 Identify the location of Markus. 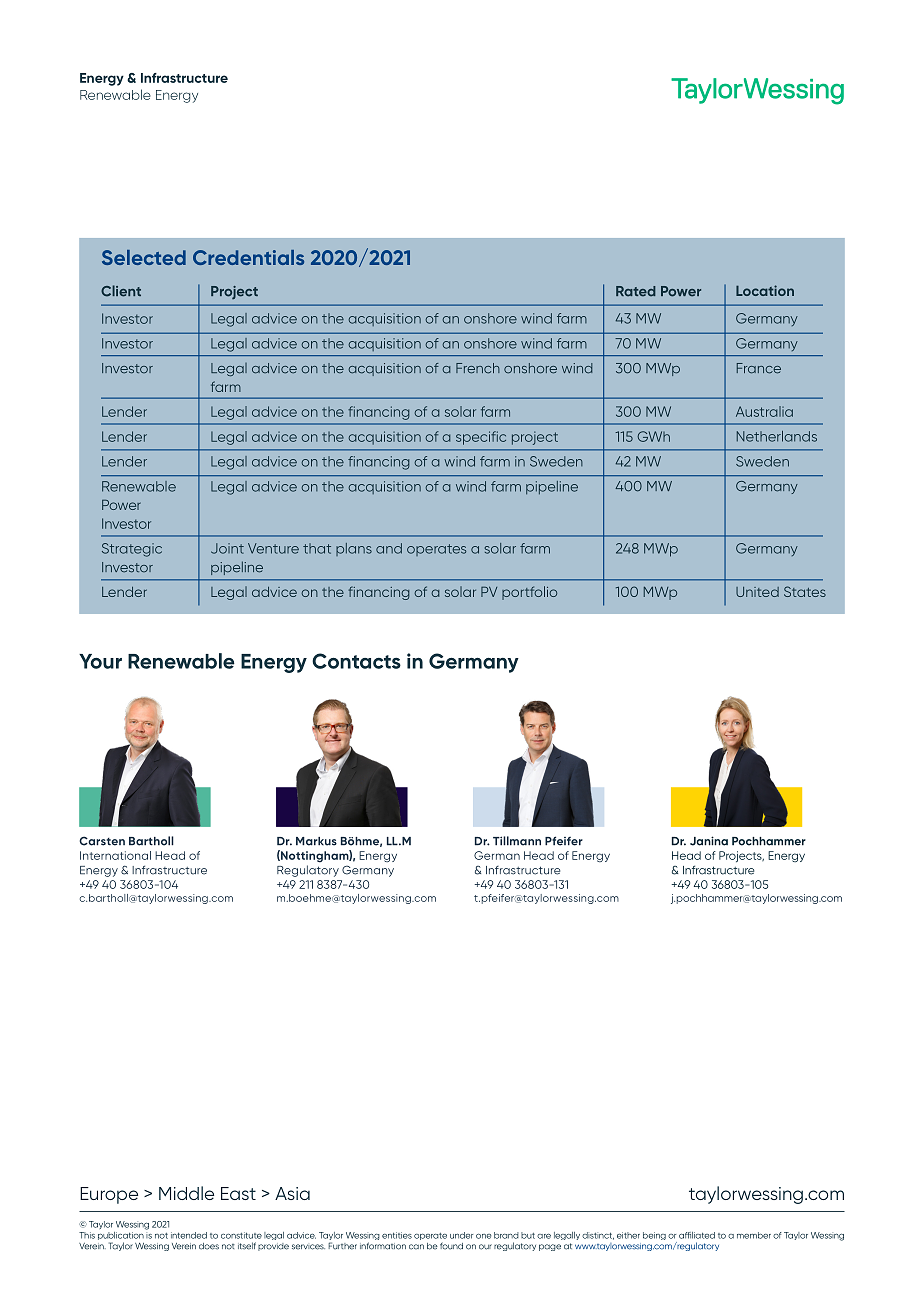
(316, 841).
